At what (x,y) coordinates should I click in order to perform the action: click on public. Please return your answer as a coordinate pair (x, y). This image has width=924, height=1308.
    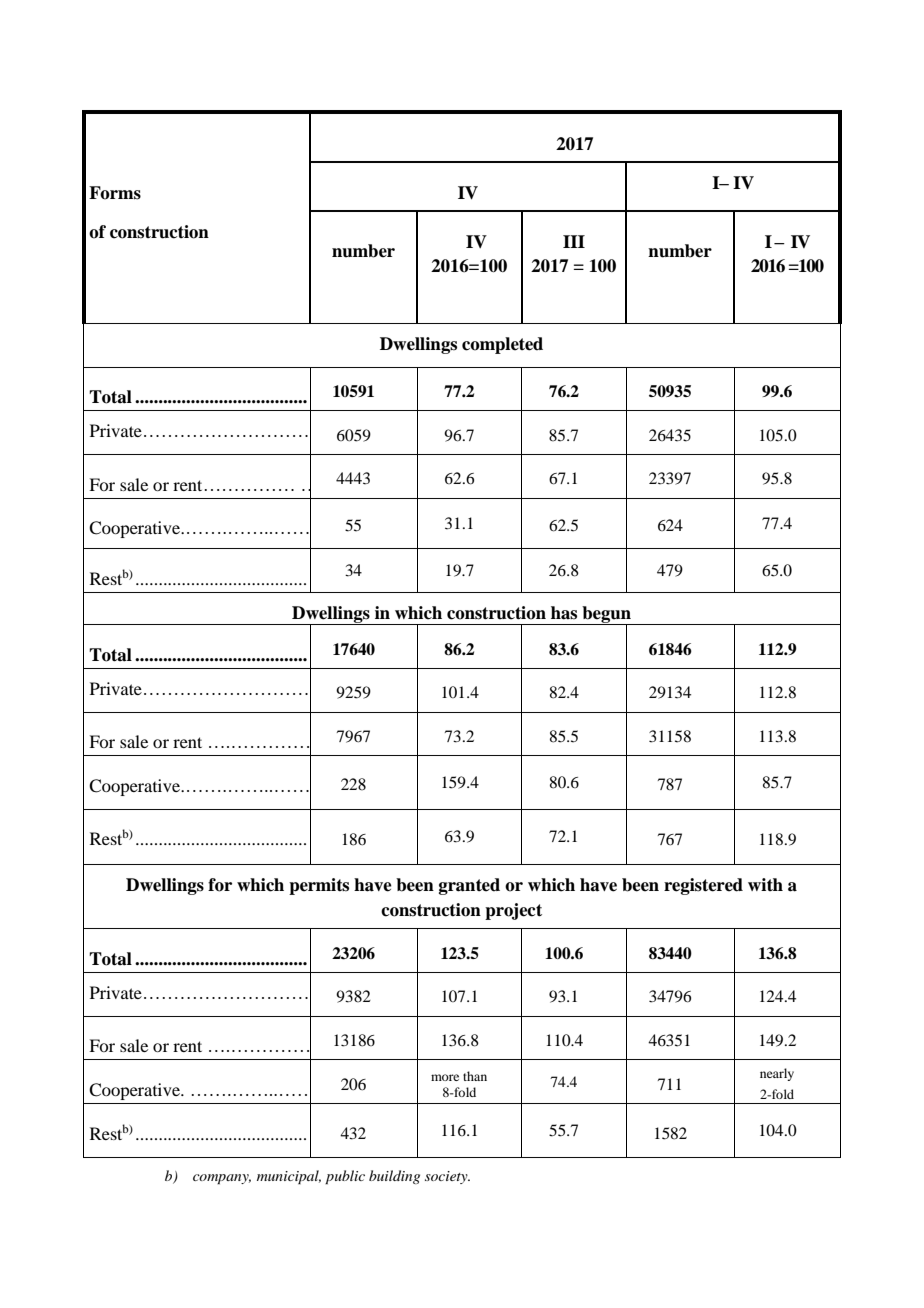
    Looking at the image, I should click on (345, 1177).
